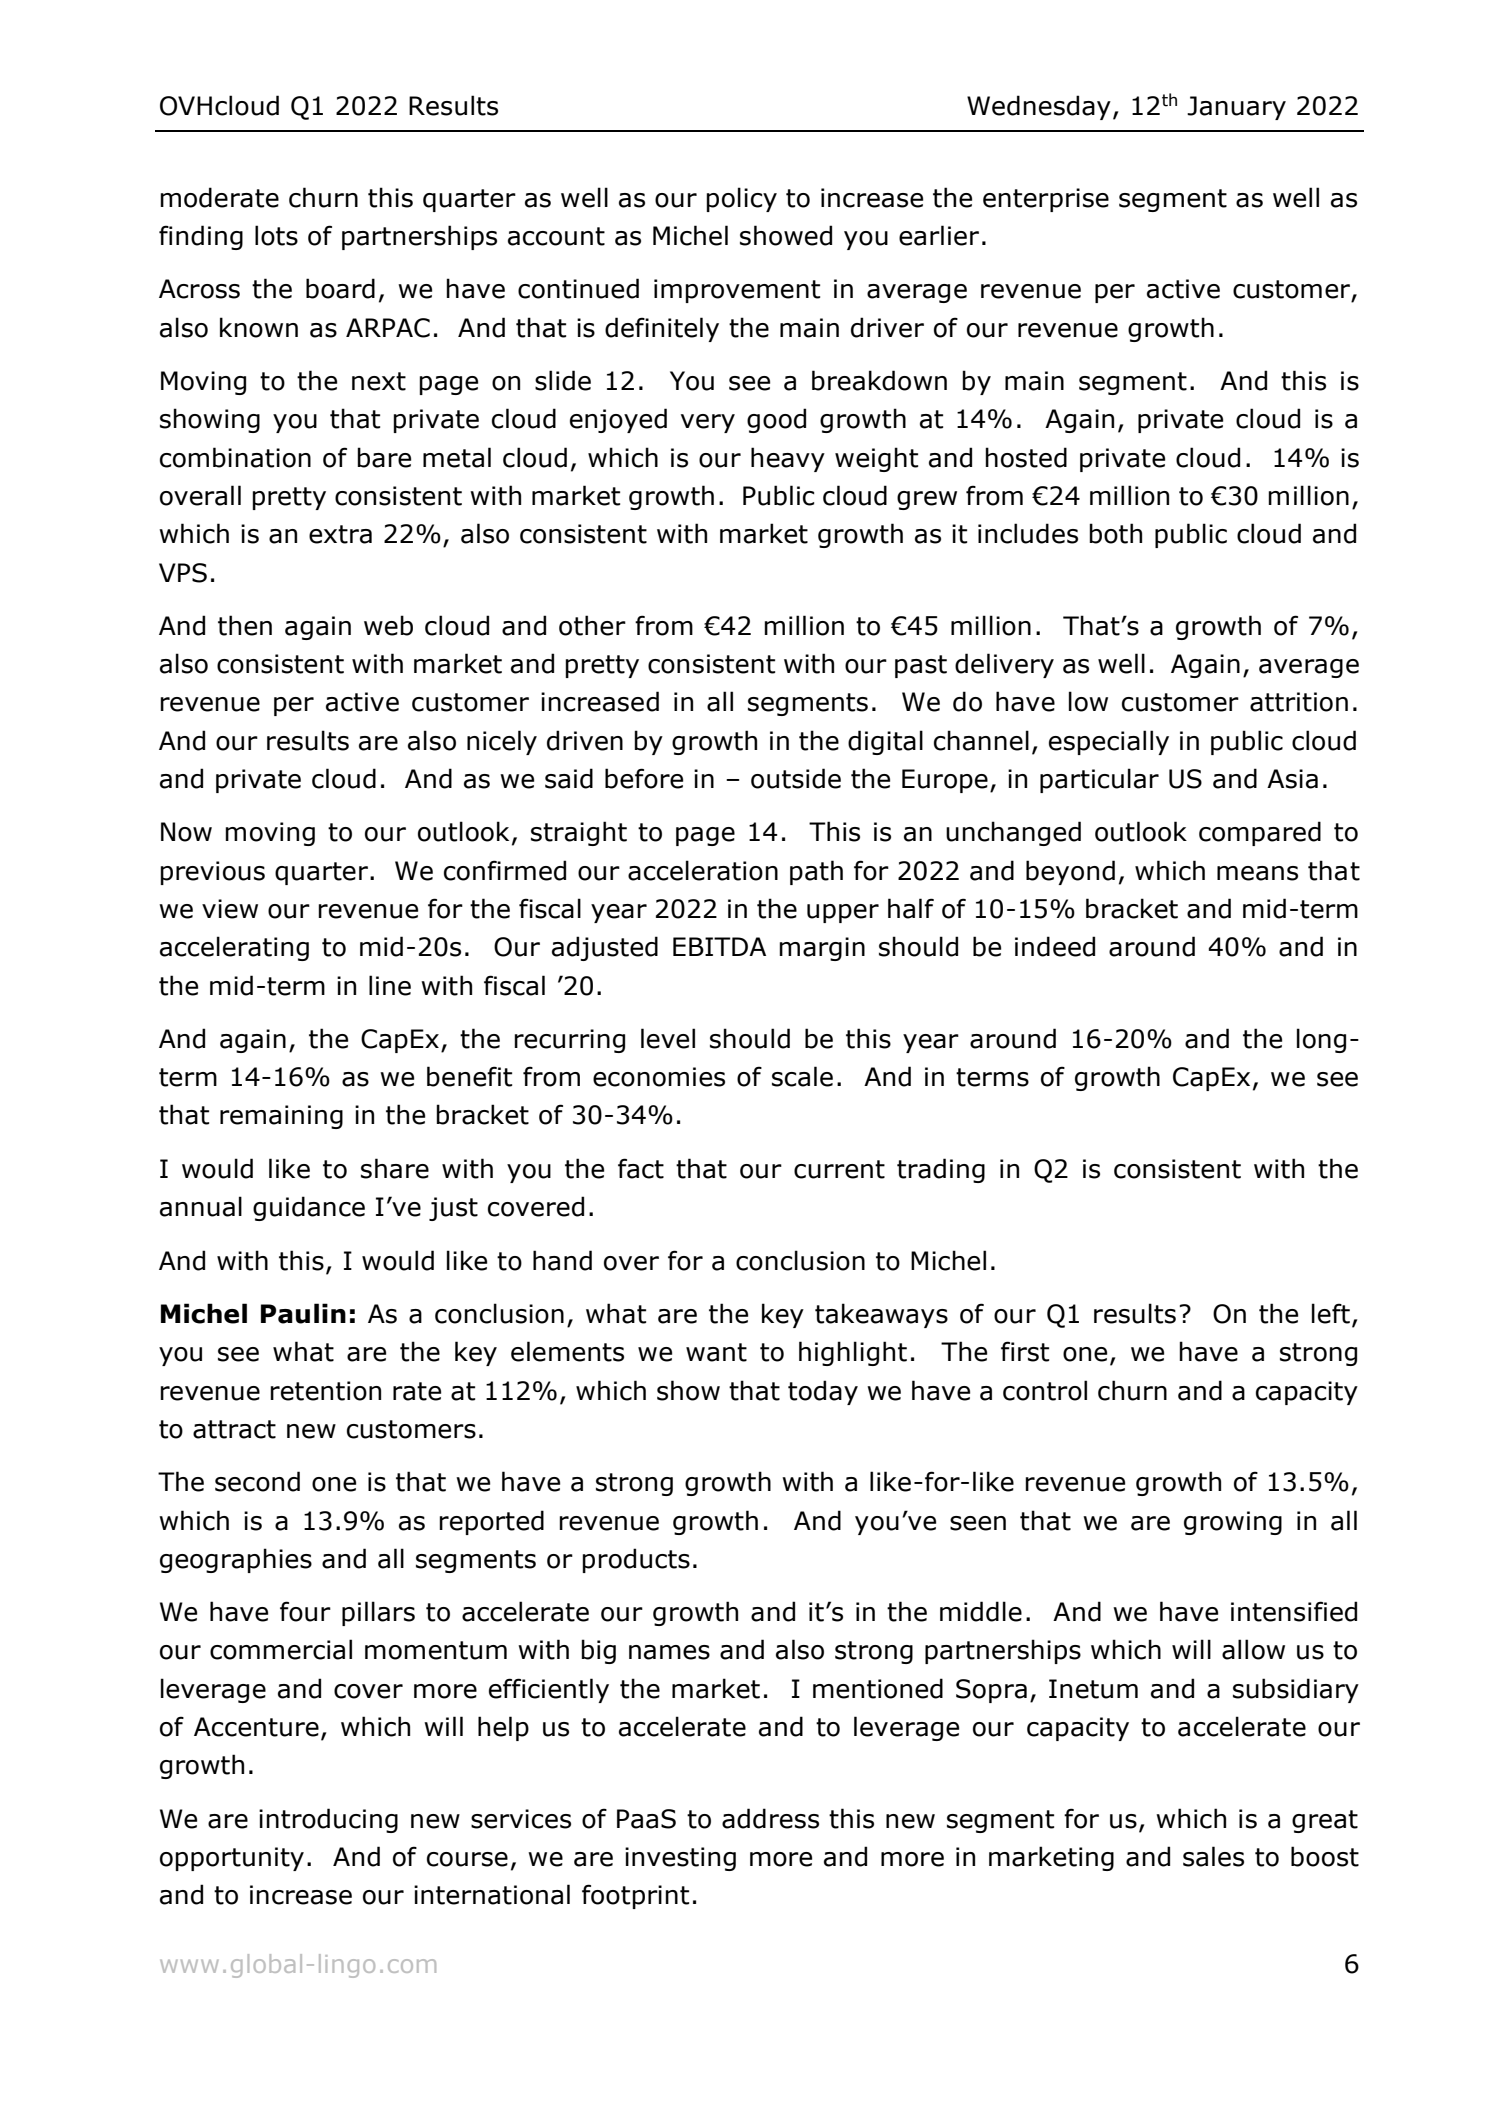 Image resolution: width=1499 pixels, height=2121 pixels. What do you see at coordinates (390, 985) in the screenshot?
I see `line` at bounding box center [390, 985].
